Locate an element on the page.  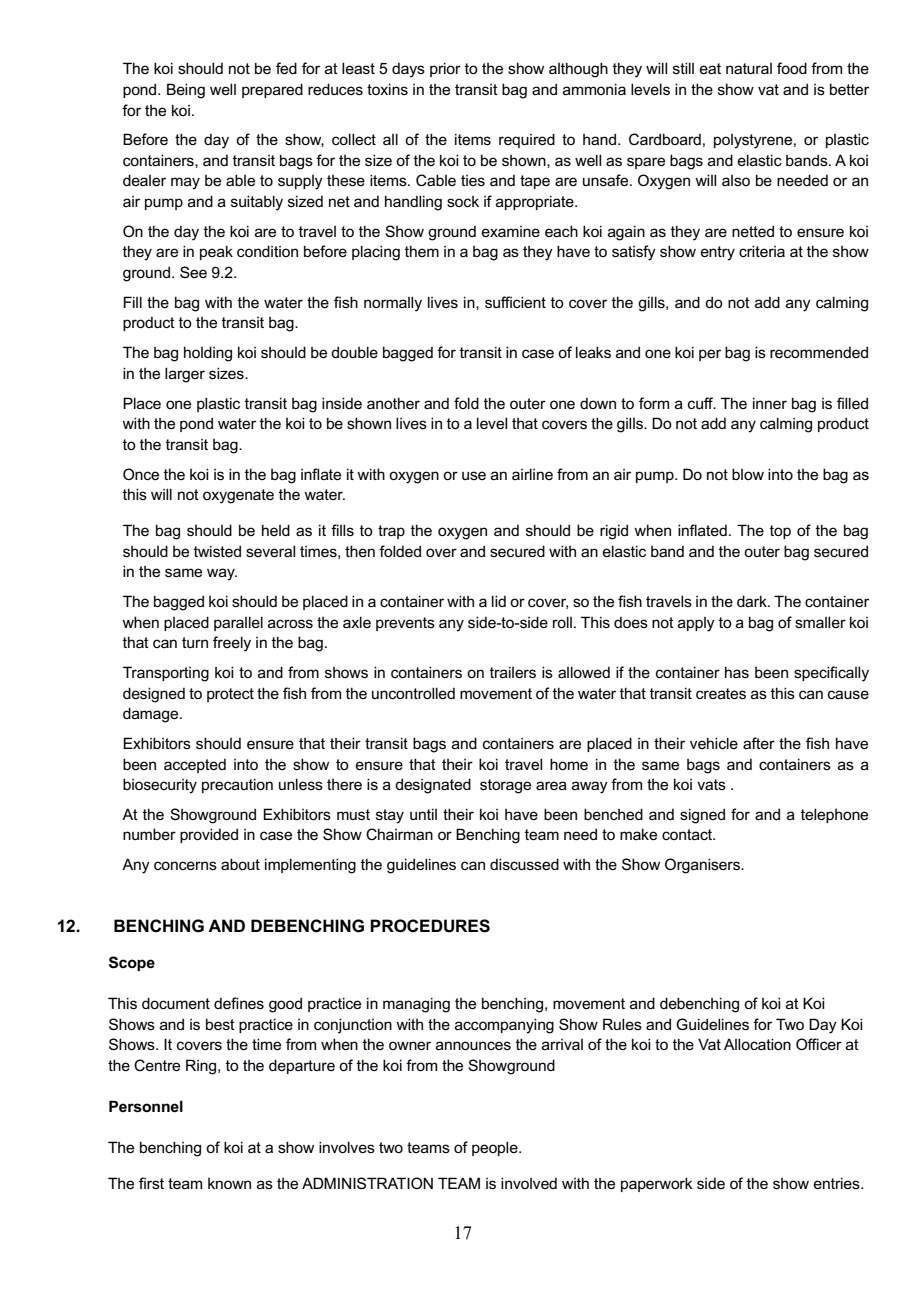
Organisers is located at coordinates (703, 866).
